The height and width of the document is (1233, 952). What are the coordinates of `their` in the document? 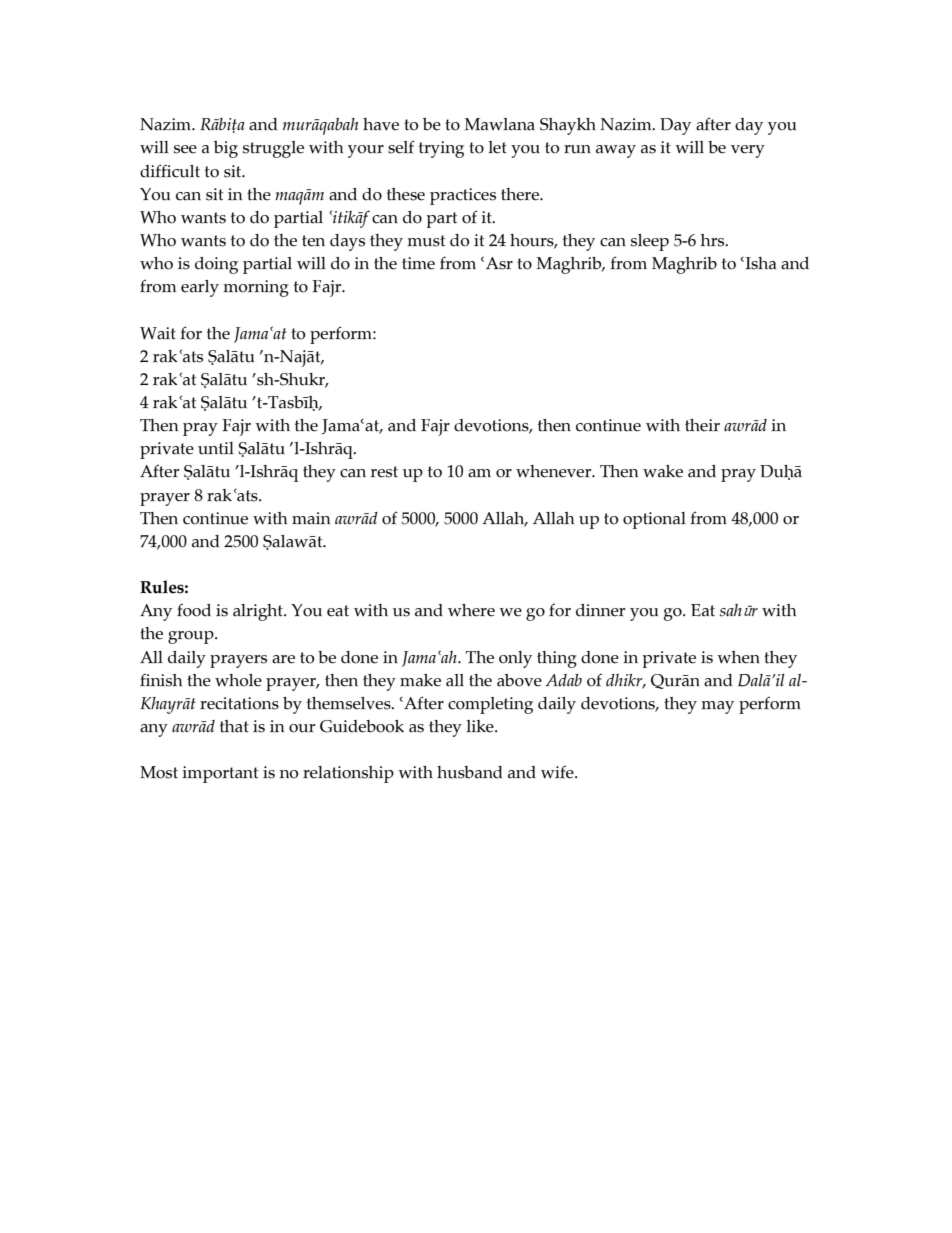 It's located at (702, 425).
